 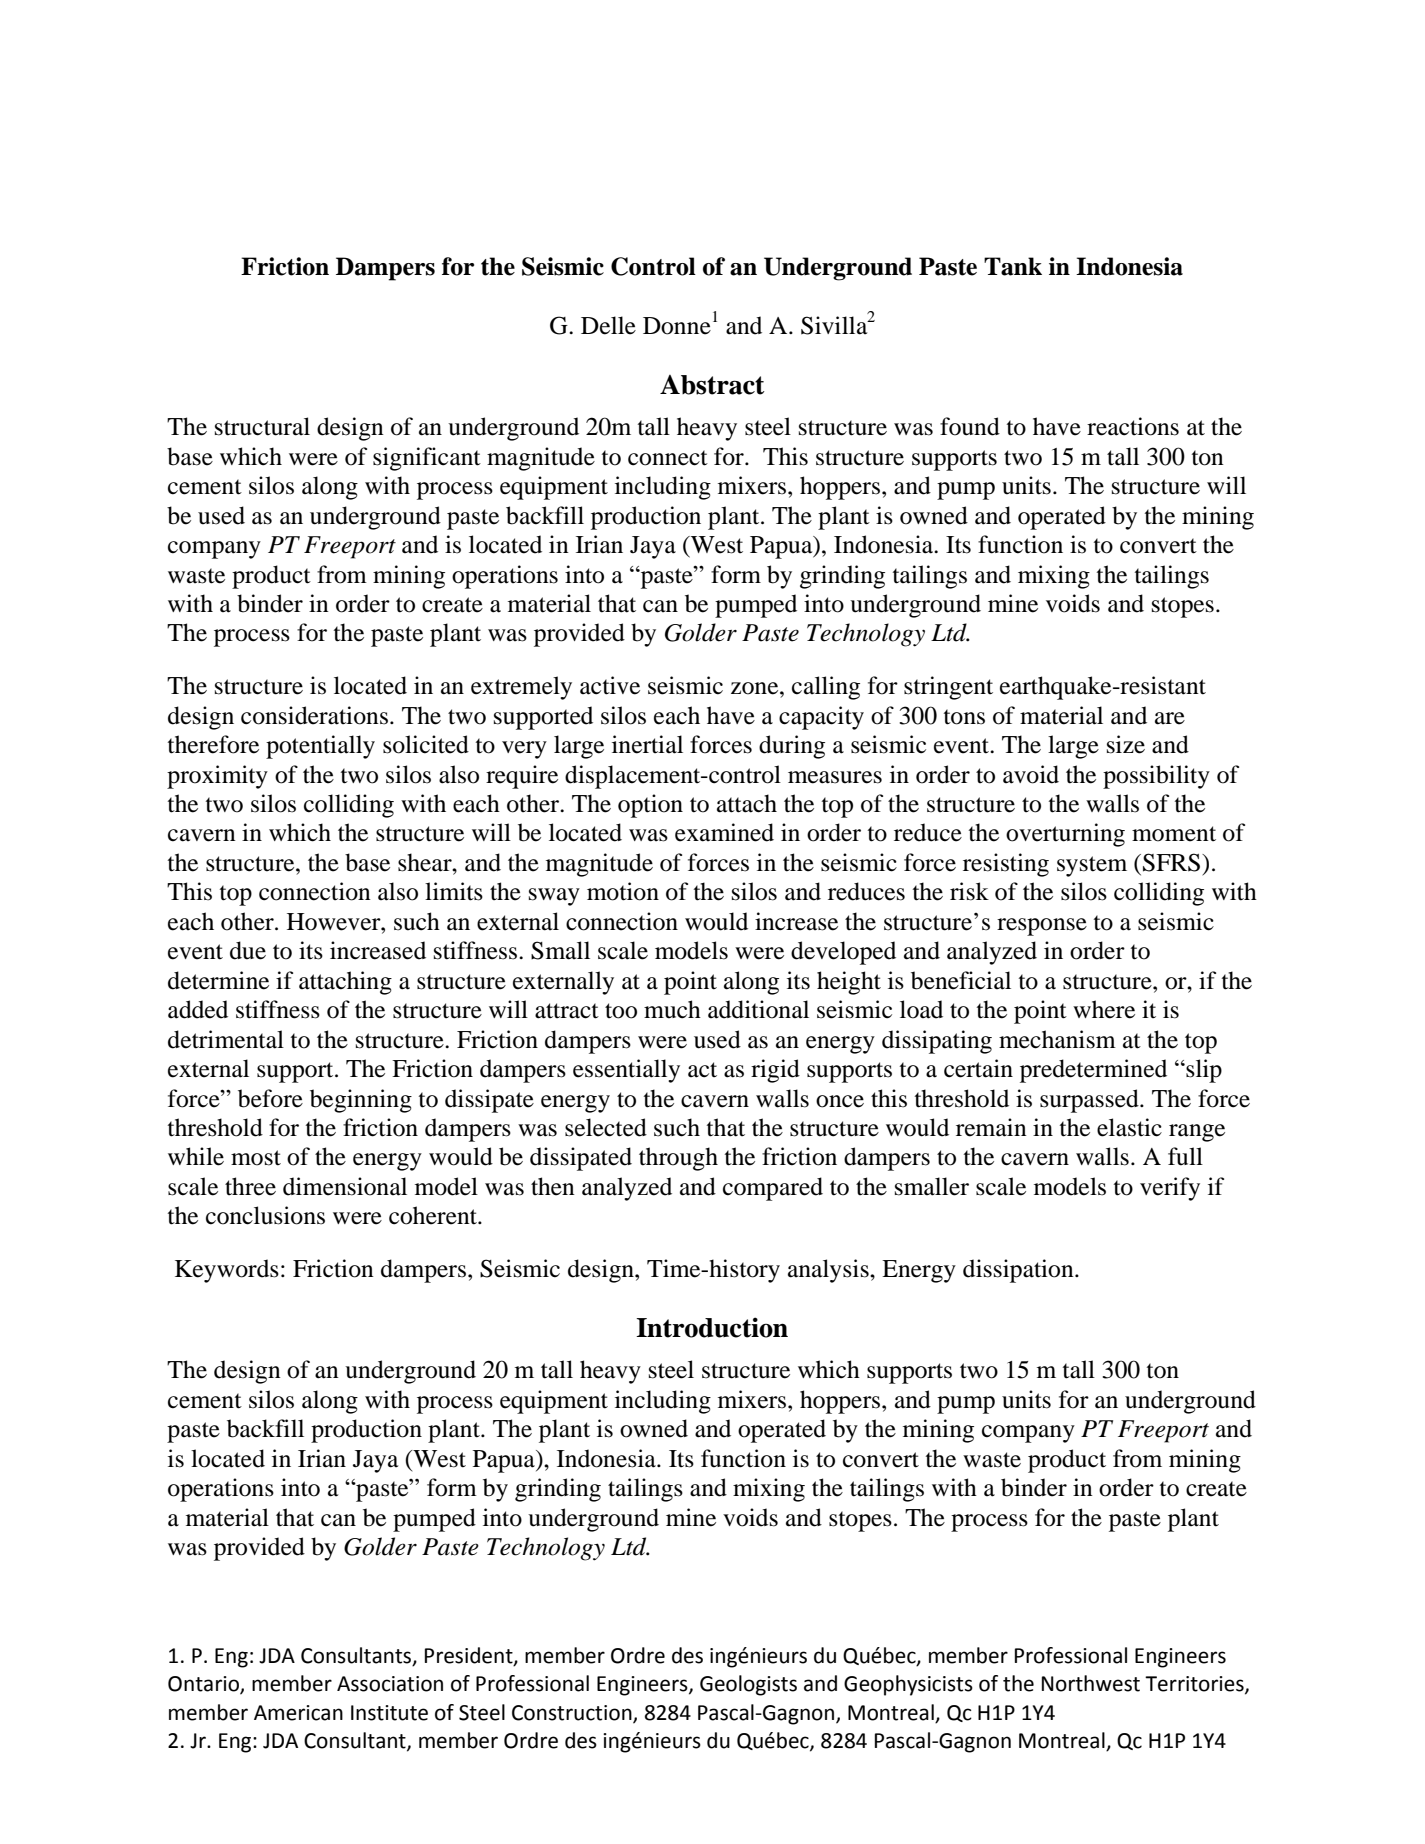 What do you see at coordinates (298, 1713) in the image?
I see `American` at bounding box center [298, 1713].
